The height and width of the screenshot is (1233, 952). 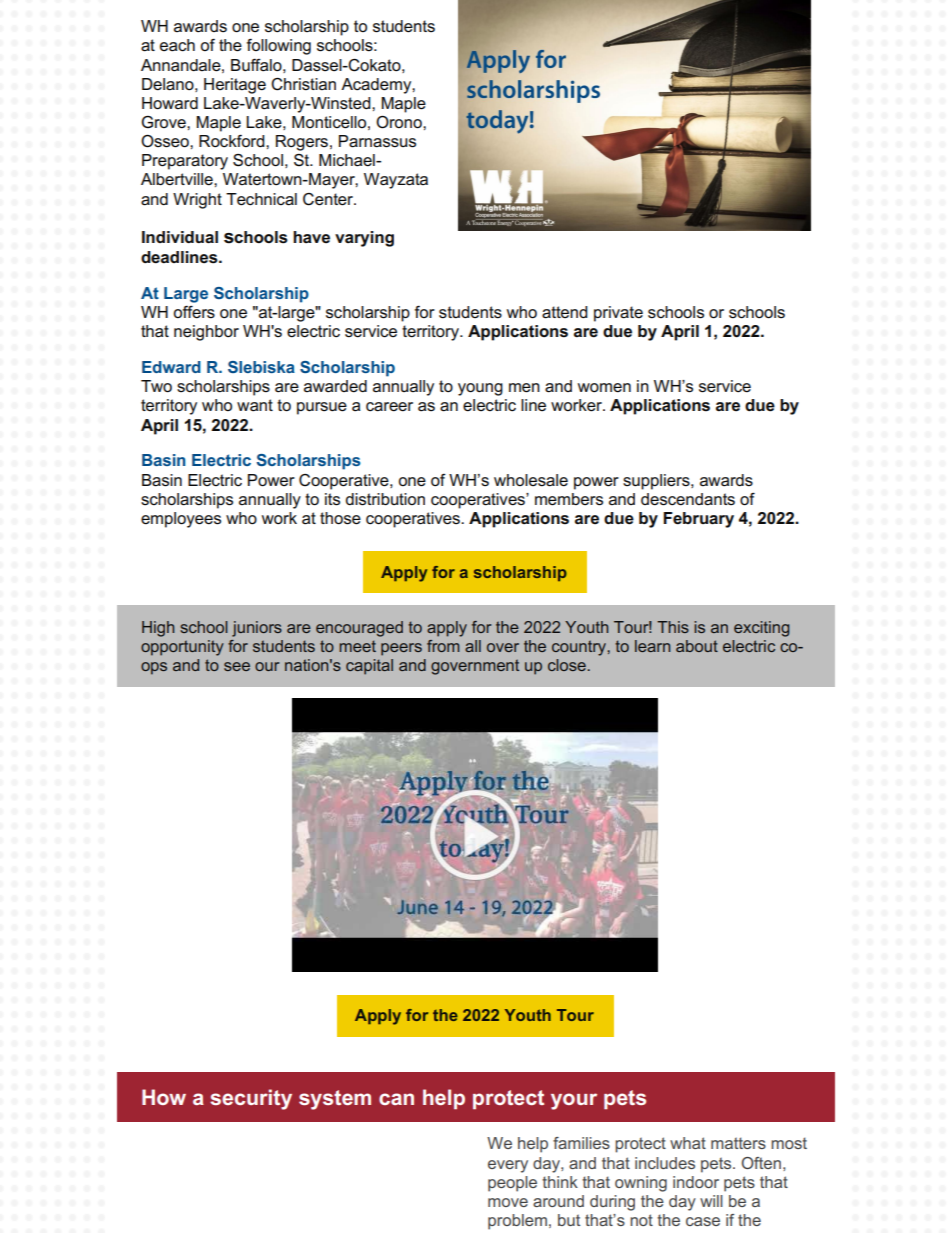 I want to click on Parnassus, so click(x=377, y=141).
